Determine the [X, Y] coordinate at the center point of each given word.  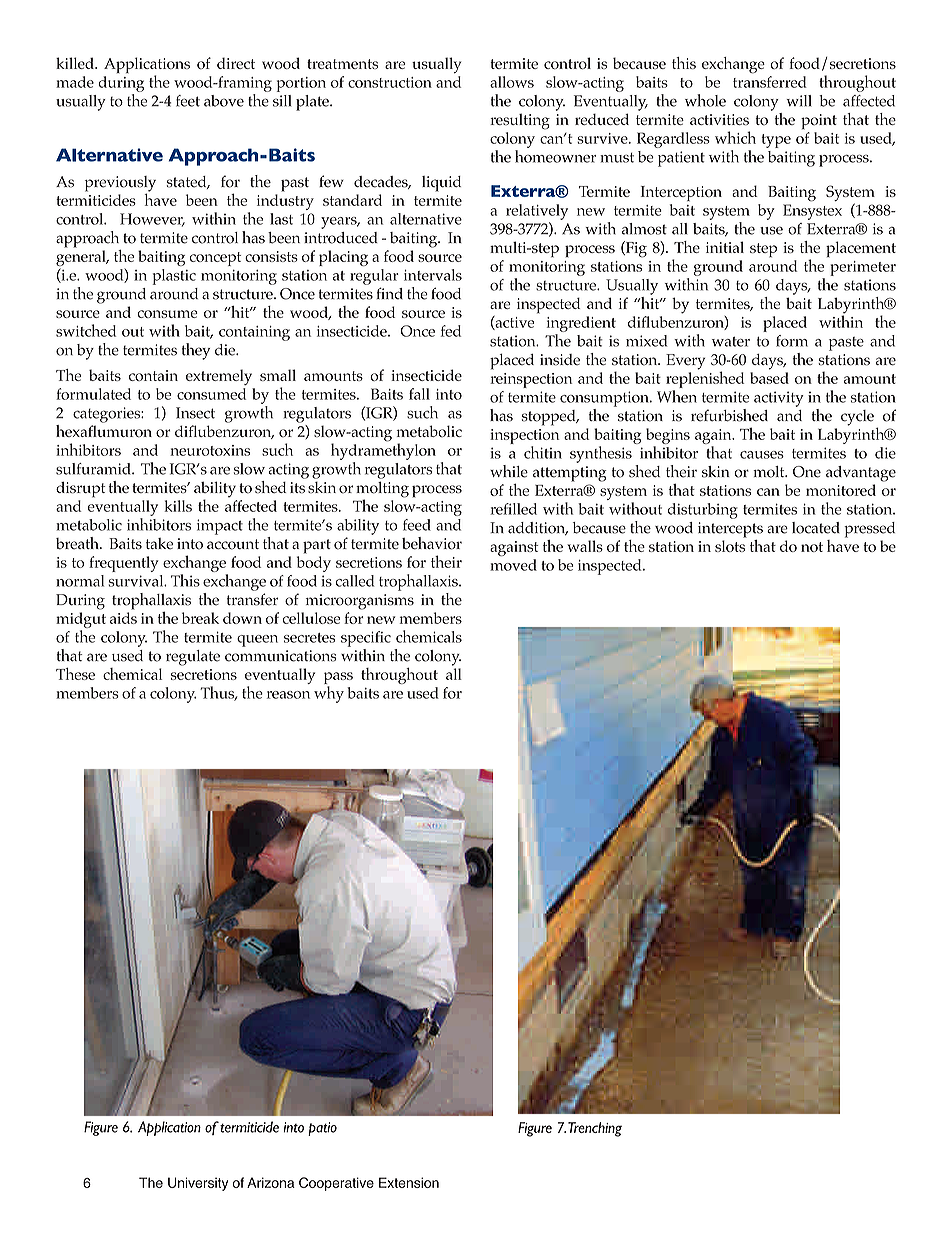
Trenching [595, 1129]
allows [512, 82]
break [200, 618]
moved [513, 565]
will [799, 101]
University [198, 1184]
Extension [409, 1182]
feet [188, 101]
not [812, 547]
